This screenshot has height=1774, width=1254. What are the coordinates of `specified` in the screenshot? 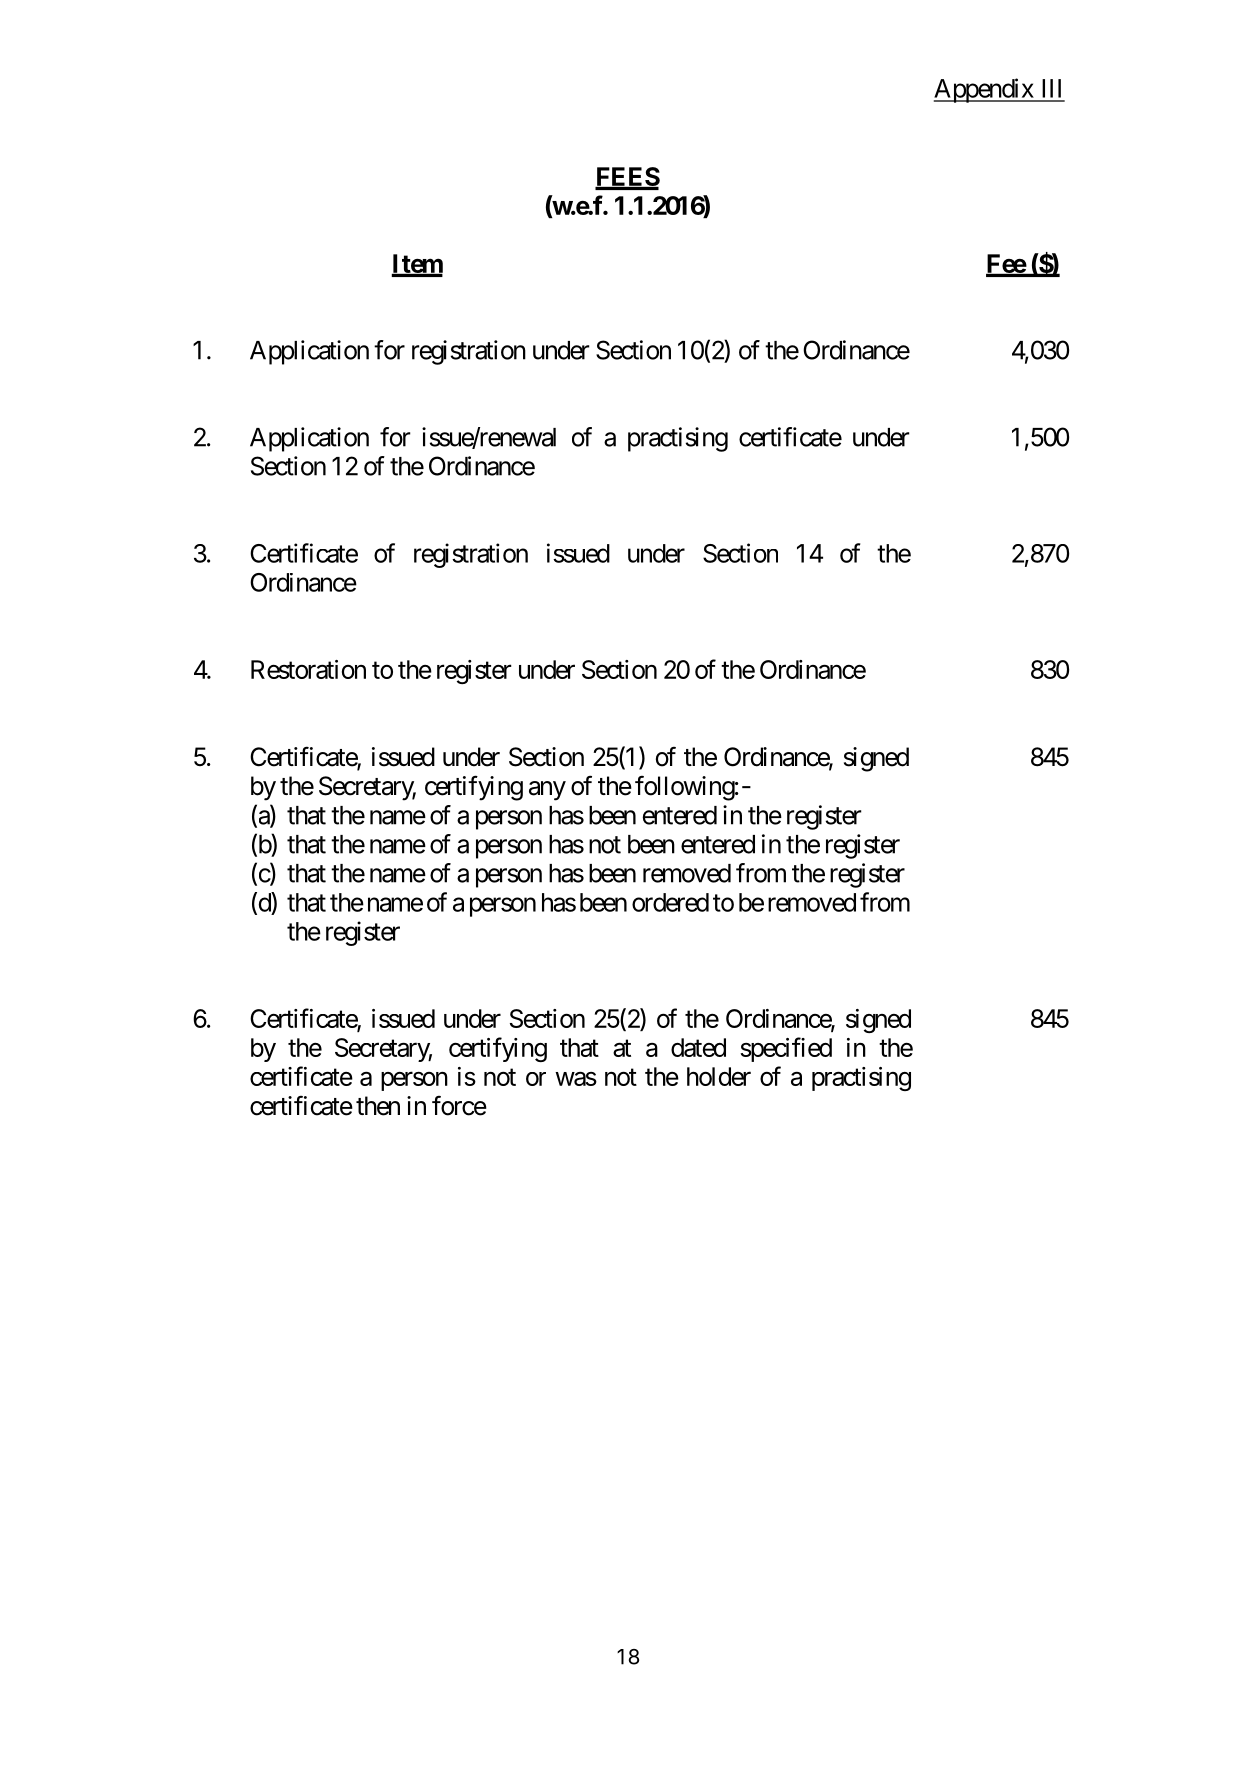 It's located at (786, 1049).
